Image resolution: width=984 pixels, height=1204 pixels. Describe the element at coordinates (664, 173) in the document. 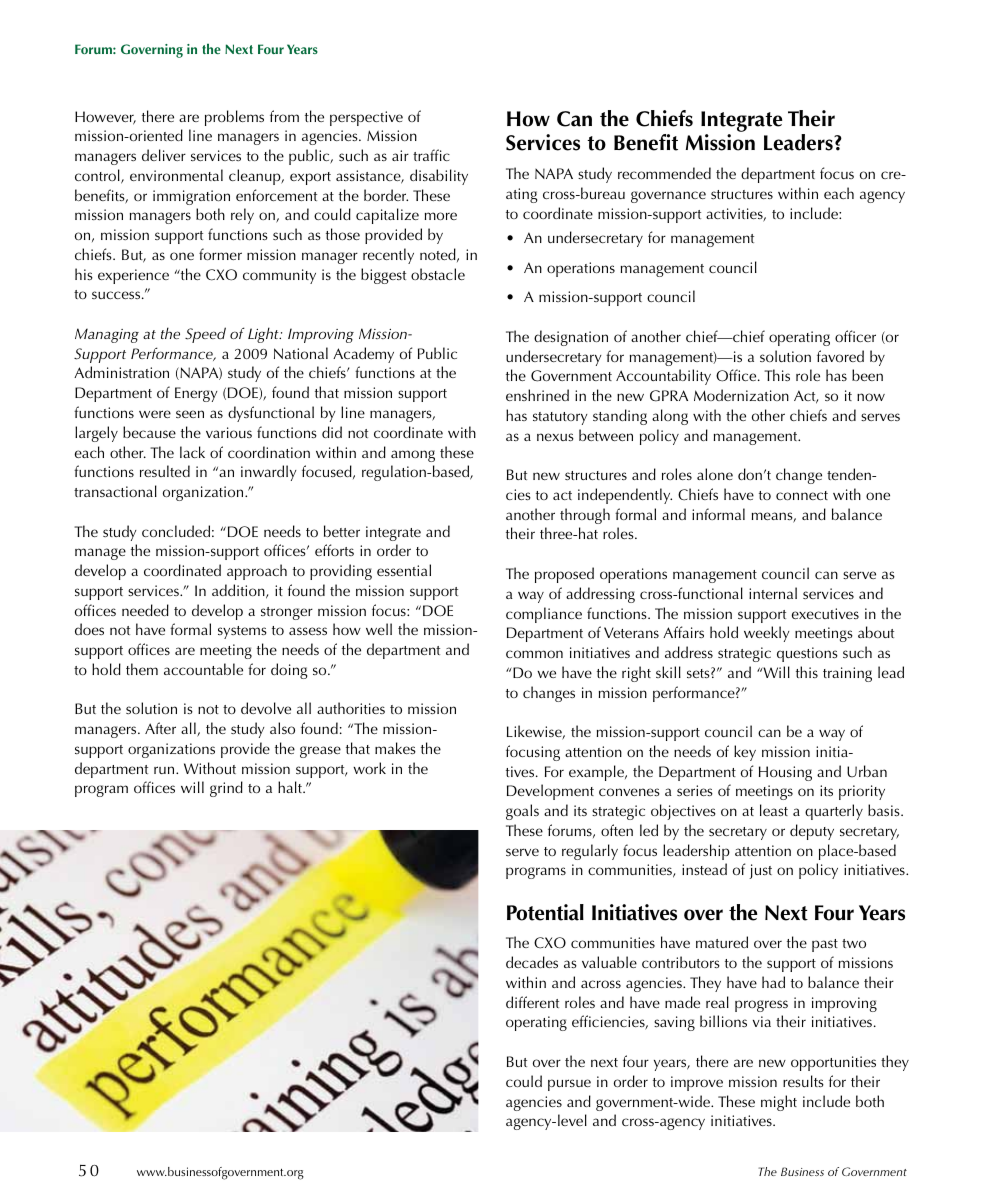

I see `recommended` at that location.
